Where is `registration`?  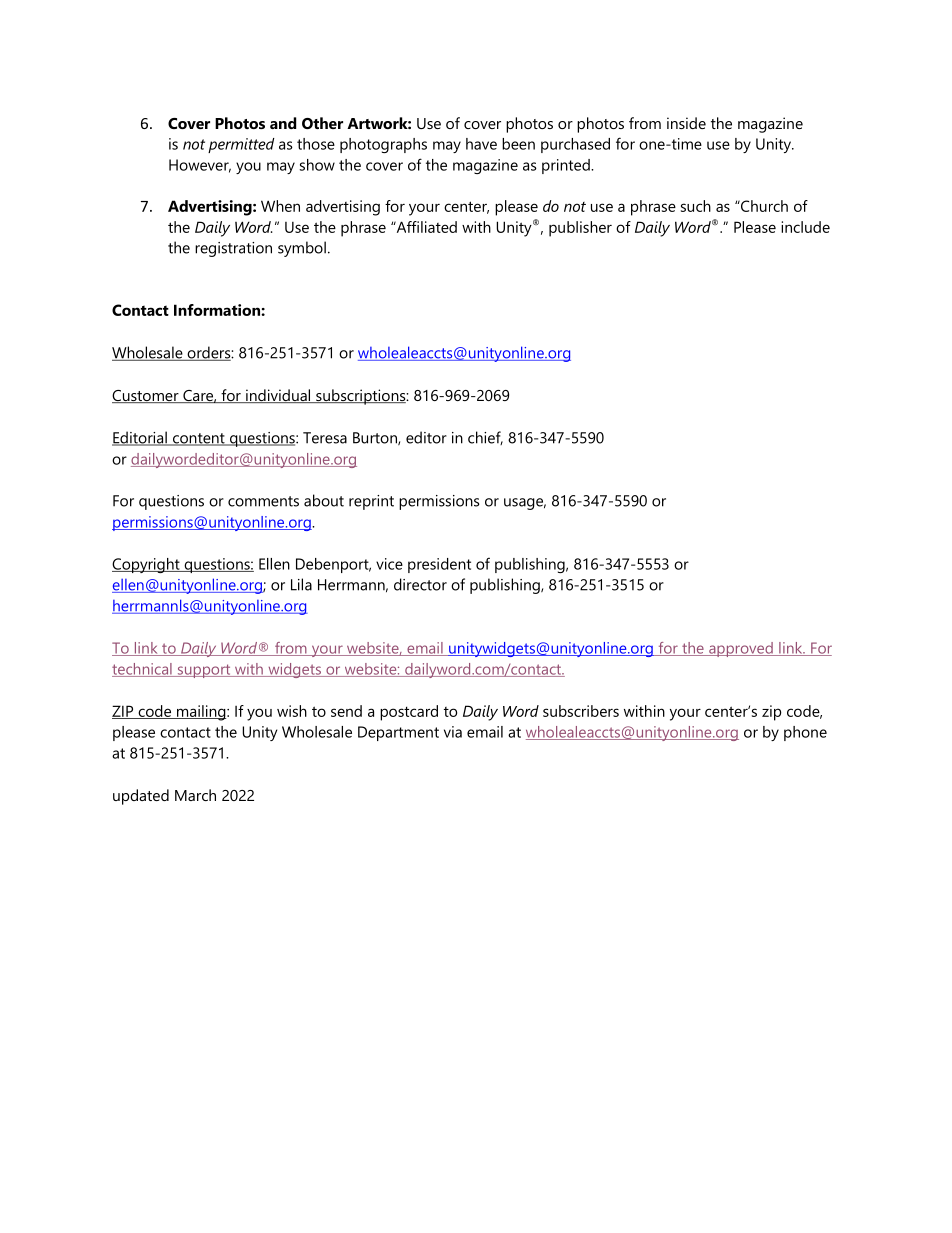 registration is located at coordinates (233, 249).
